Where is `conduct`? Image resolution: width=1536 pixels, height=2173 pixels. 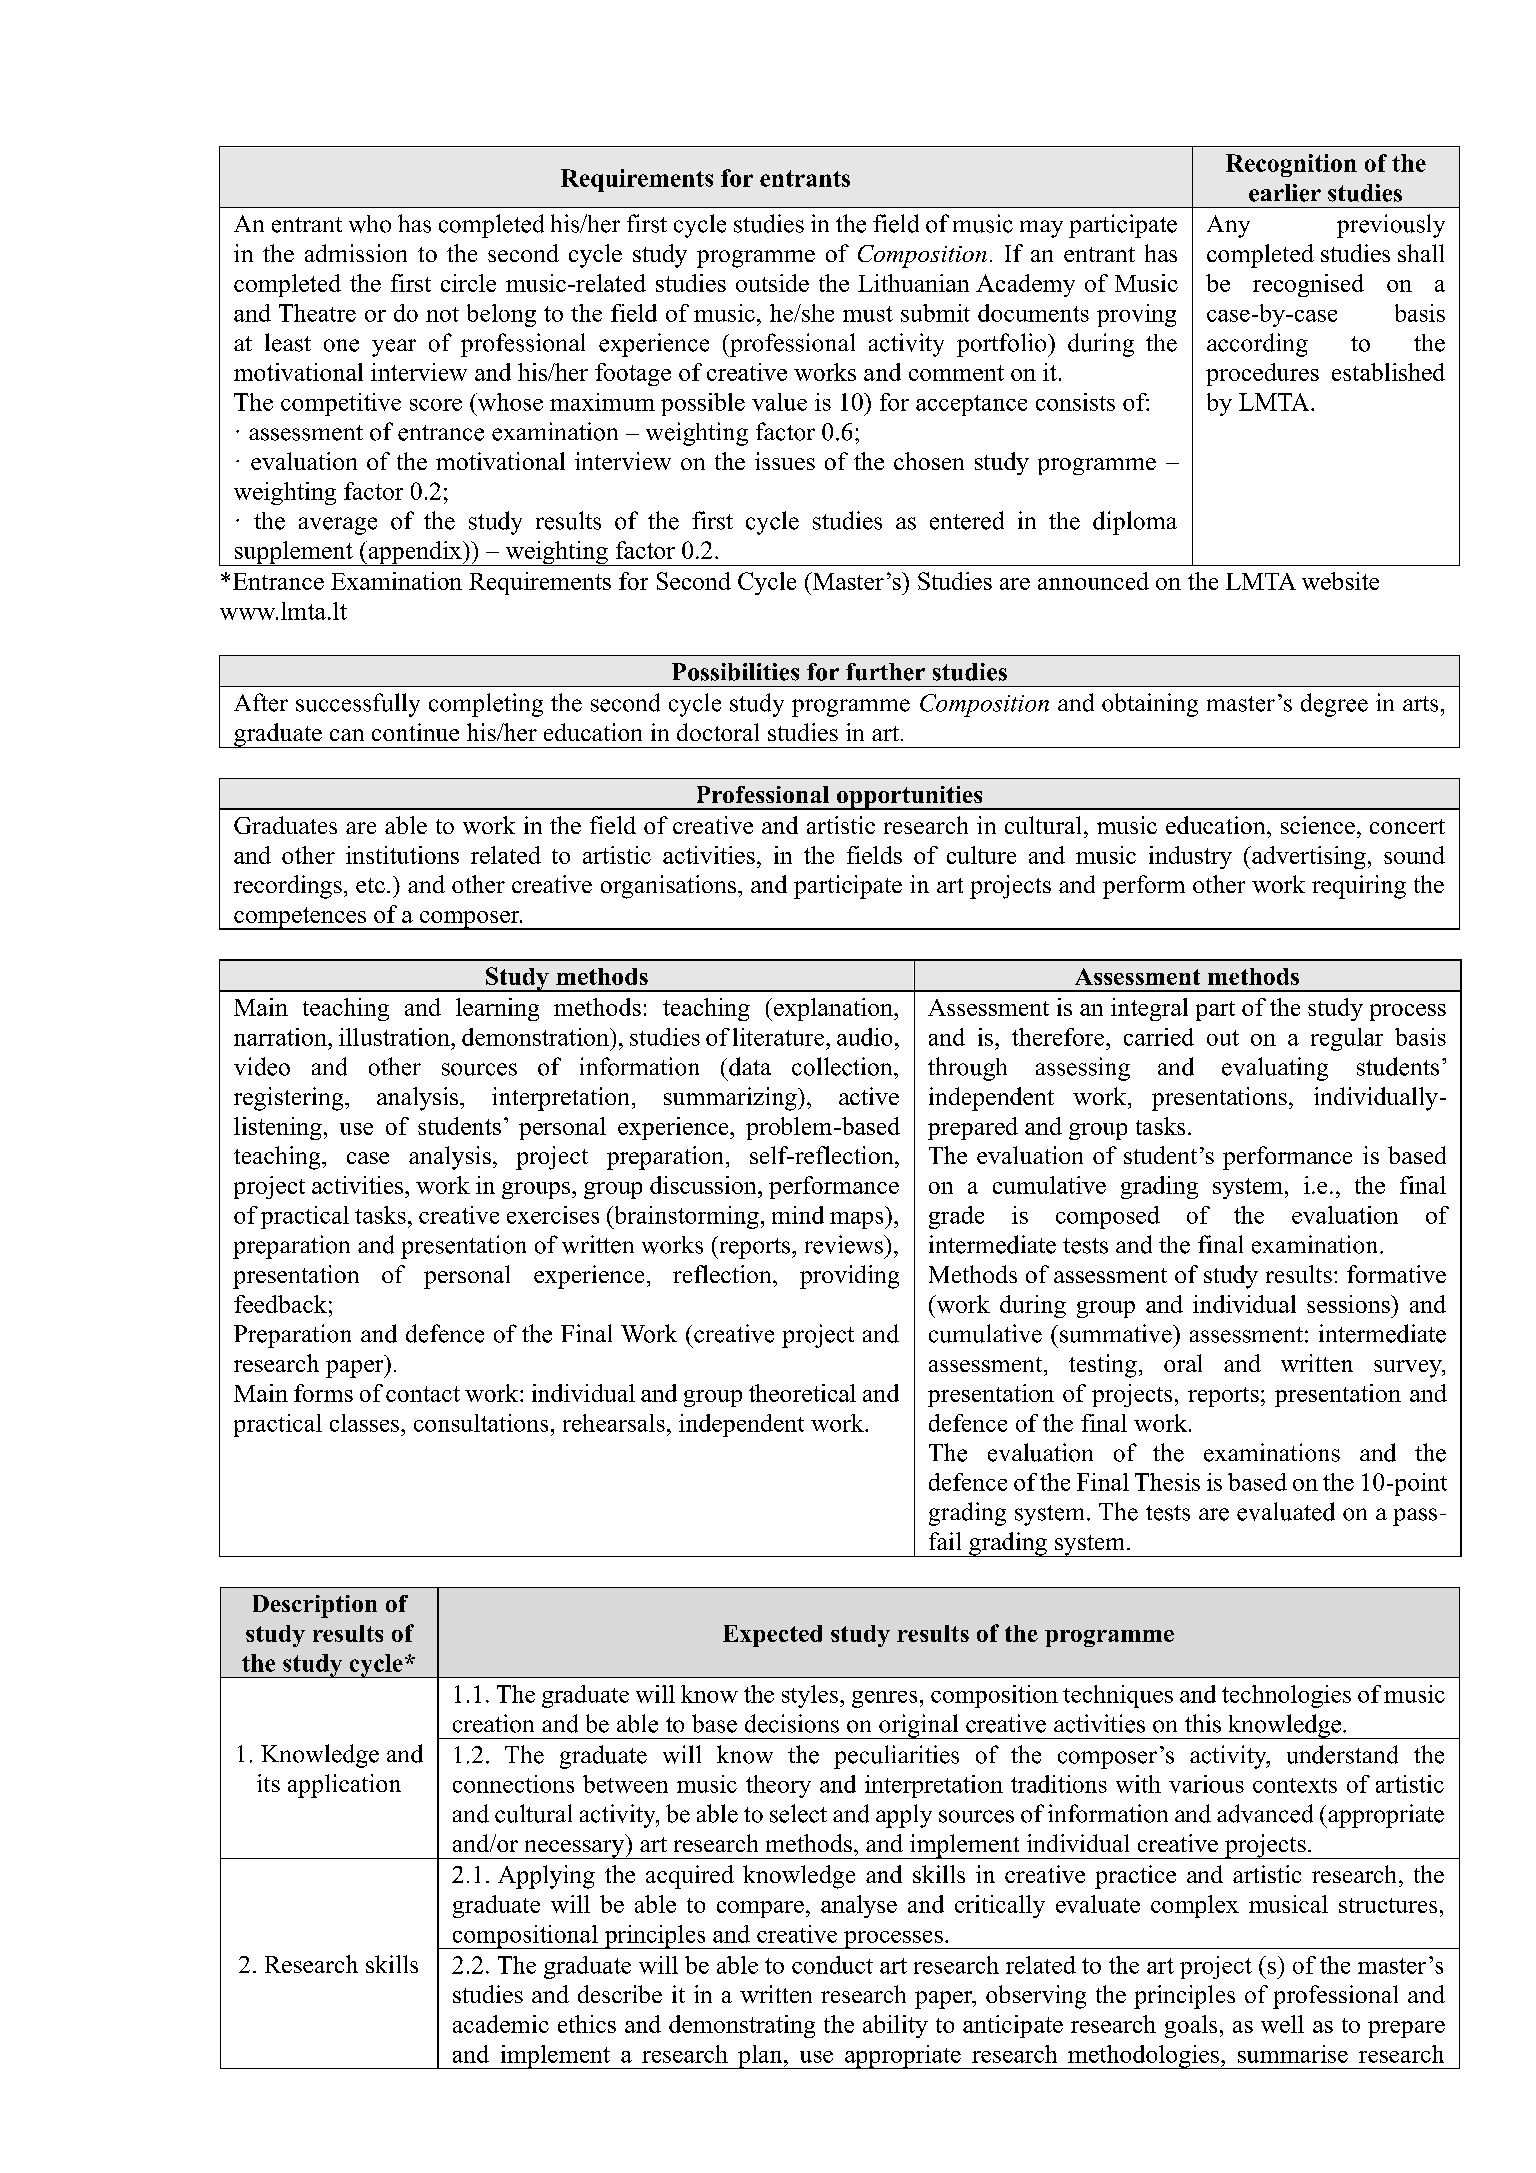 conduct is located at coordinates (832, 1965).
